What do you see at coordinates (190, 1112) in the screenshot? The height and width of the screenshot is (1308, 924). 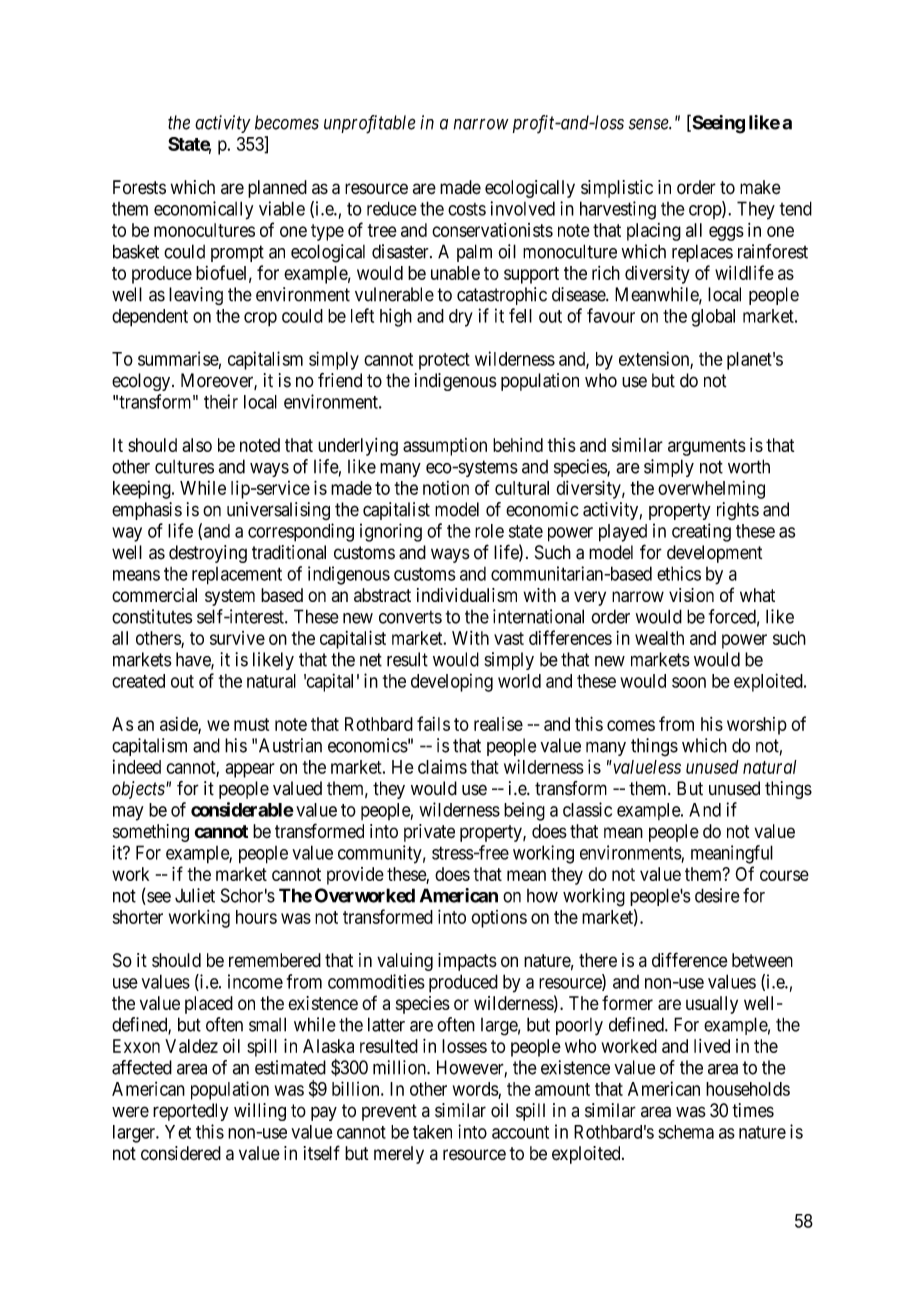 I see `reportedly` at bounding box center [190, 1112].
